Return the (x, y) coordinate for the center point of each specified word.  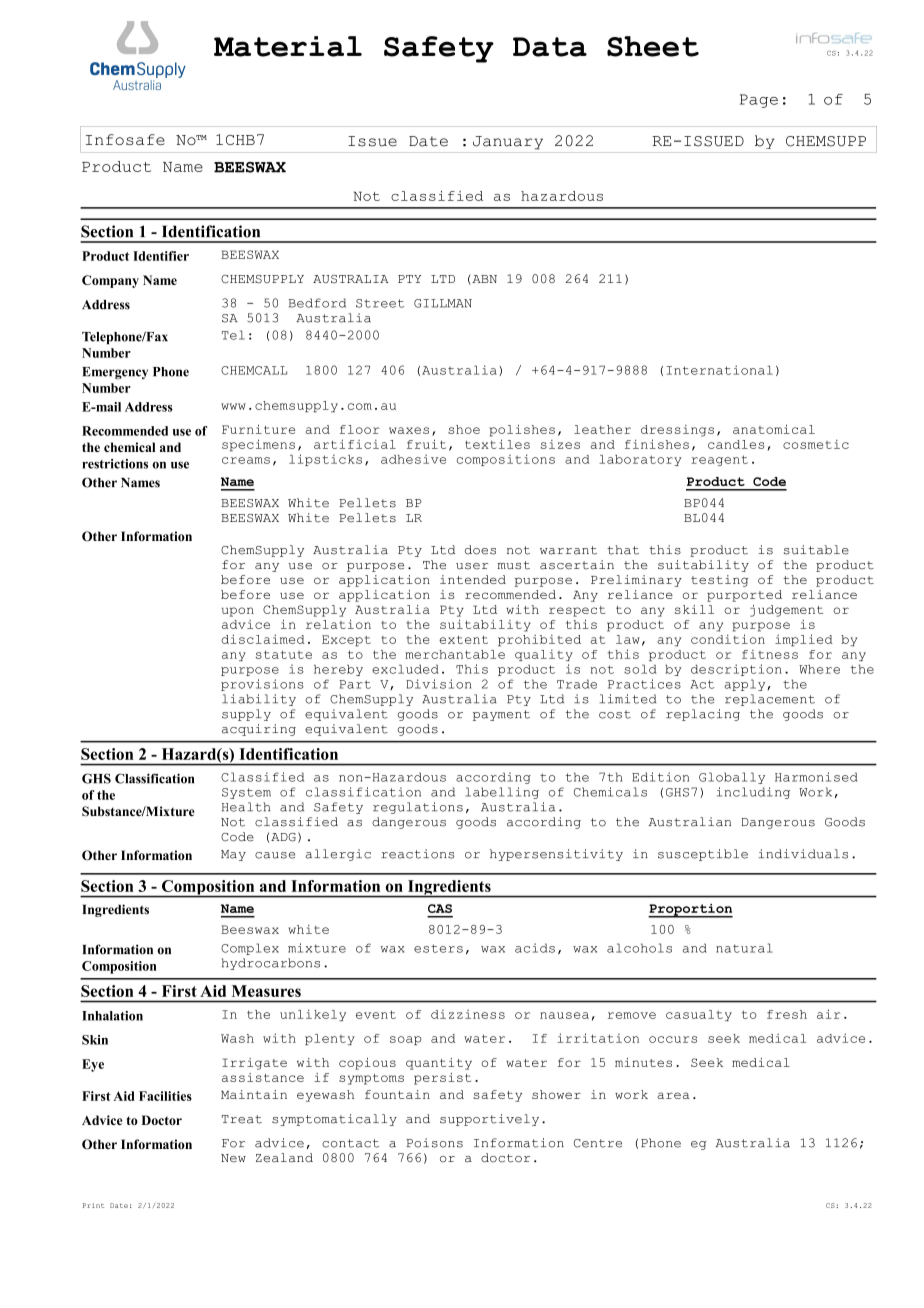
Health (246, 807)
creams (246, 460)
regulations (418, 808)
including (753, 793)
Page (759, 101)
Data (550, 47)
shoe (464, 429)
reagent (719, 460)
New (233, 1158)
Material (288, 46)
